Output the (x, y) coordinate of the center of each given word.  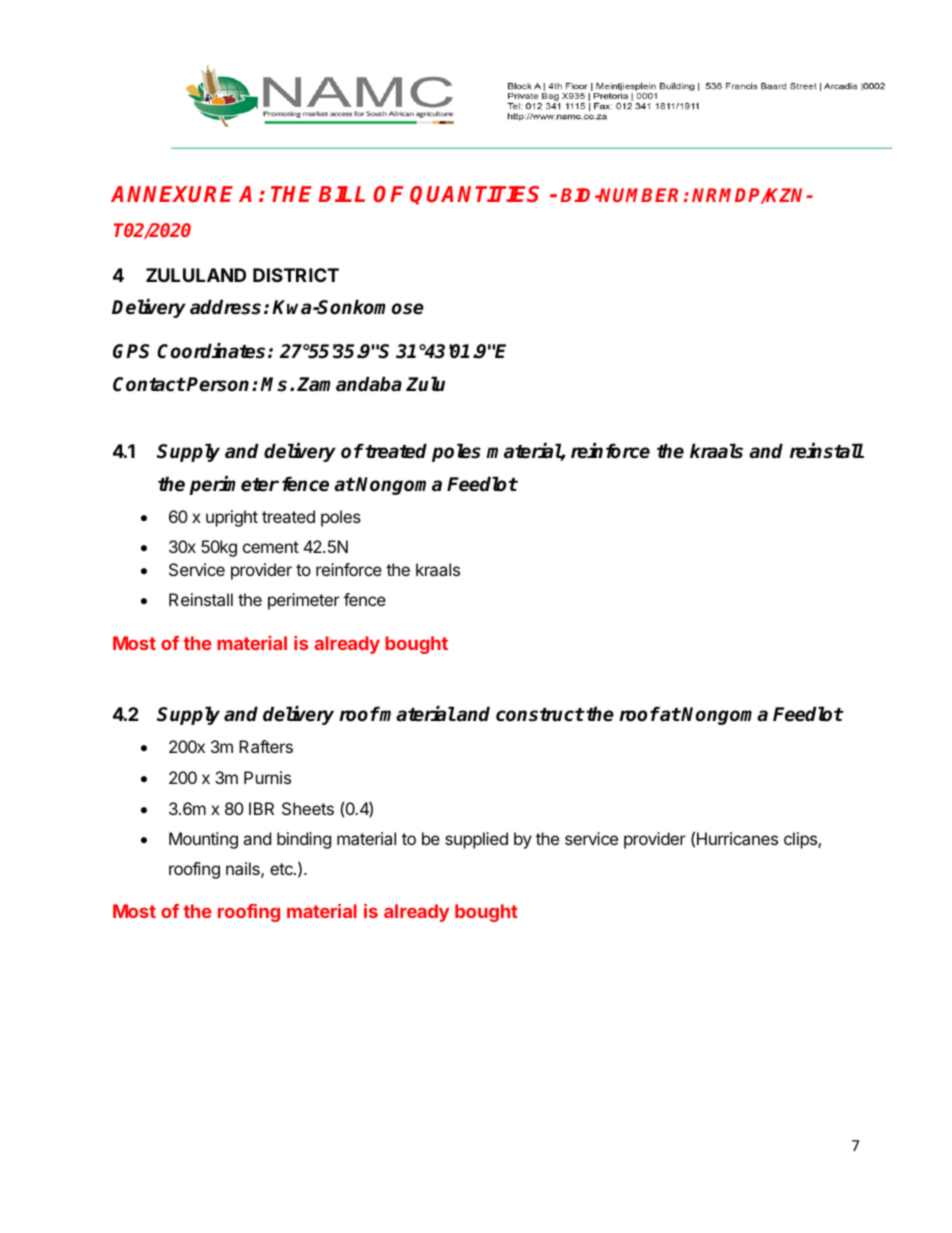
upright (232, 518)
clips (801, 840)
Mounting (203, 840)
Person (219, 384)
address (225, 307)
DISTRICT (296, 275)
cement (271, 547)
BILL (341, 194)
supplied (476, 840)
